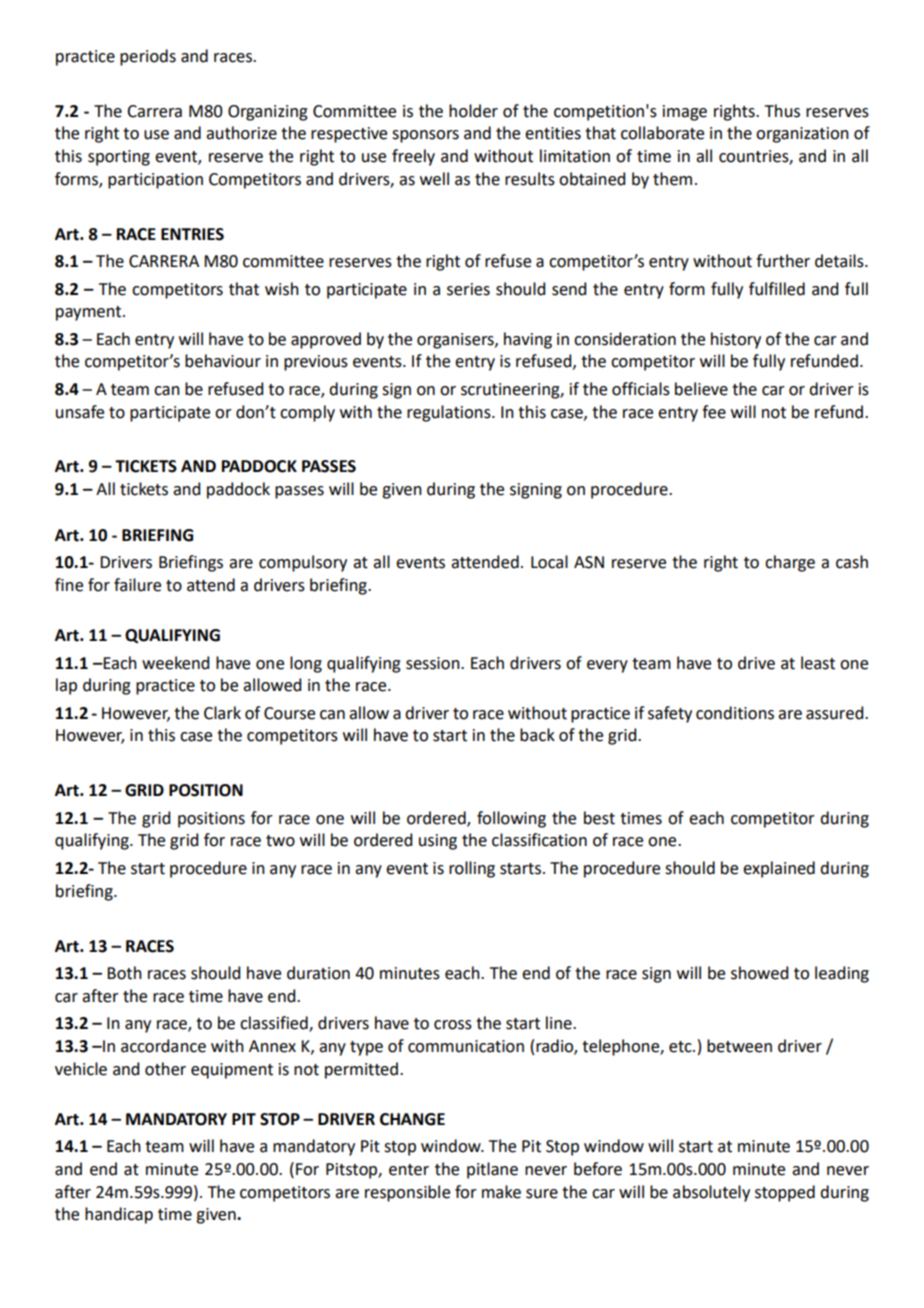 The width and height of the screenshot is (924, 1308). I want to click on regulations, so click(450, 413).
